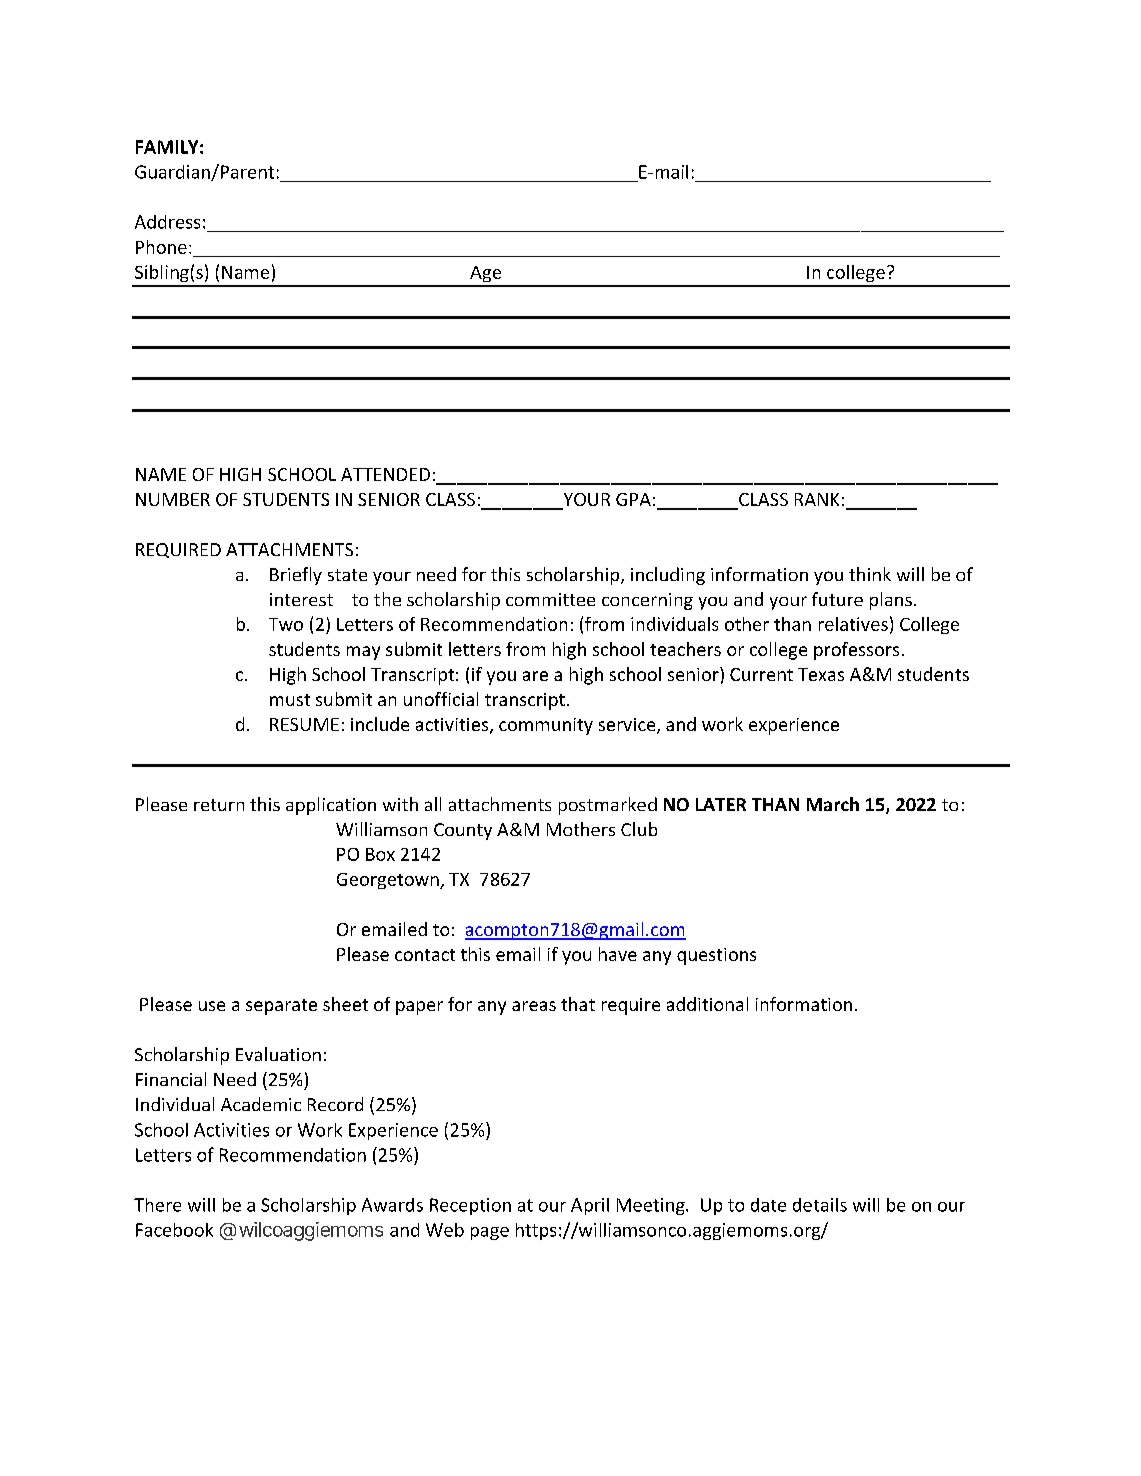  What do you see at coordinates (534, 1006) in the screenshot?
I see `areas` at bounding box center [534, 1006].
